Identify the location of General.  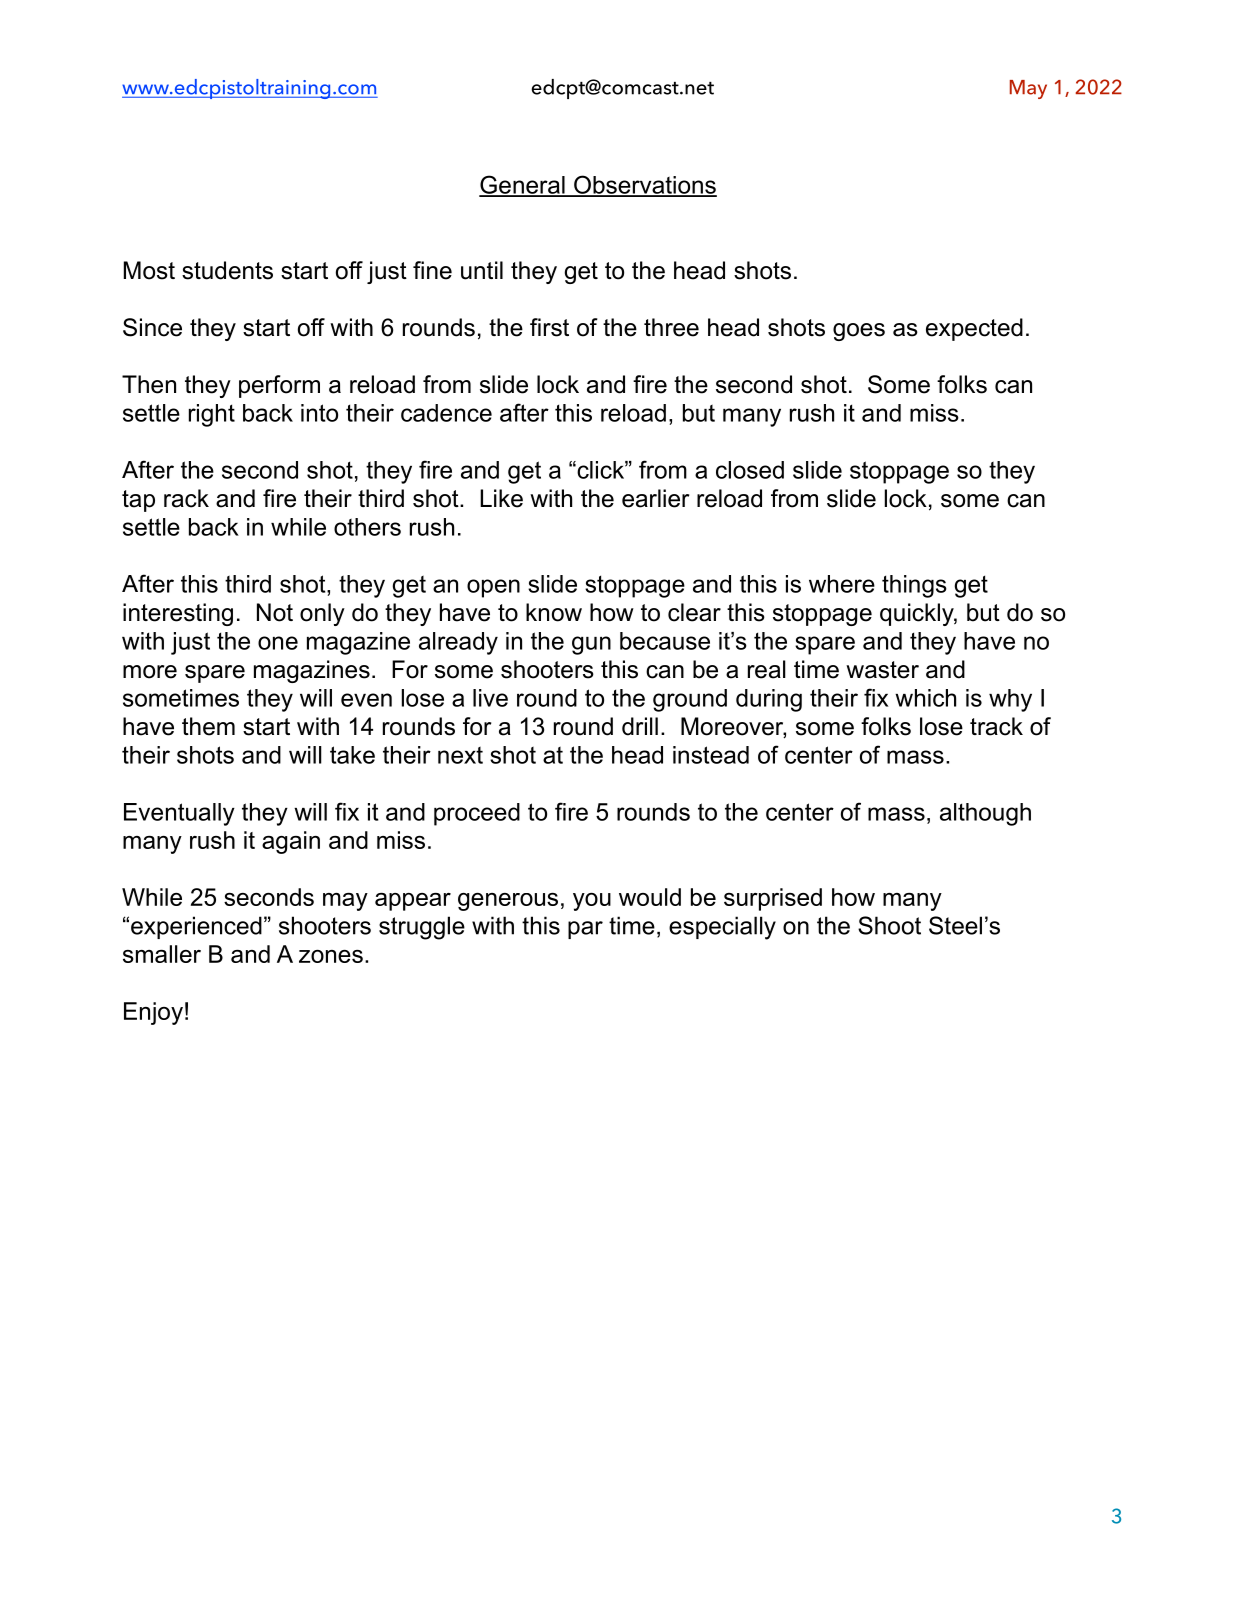
(523, 185).
